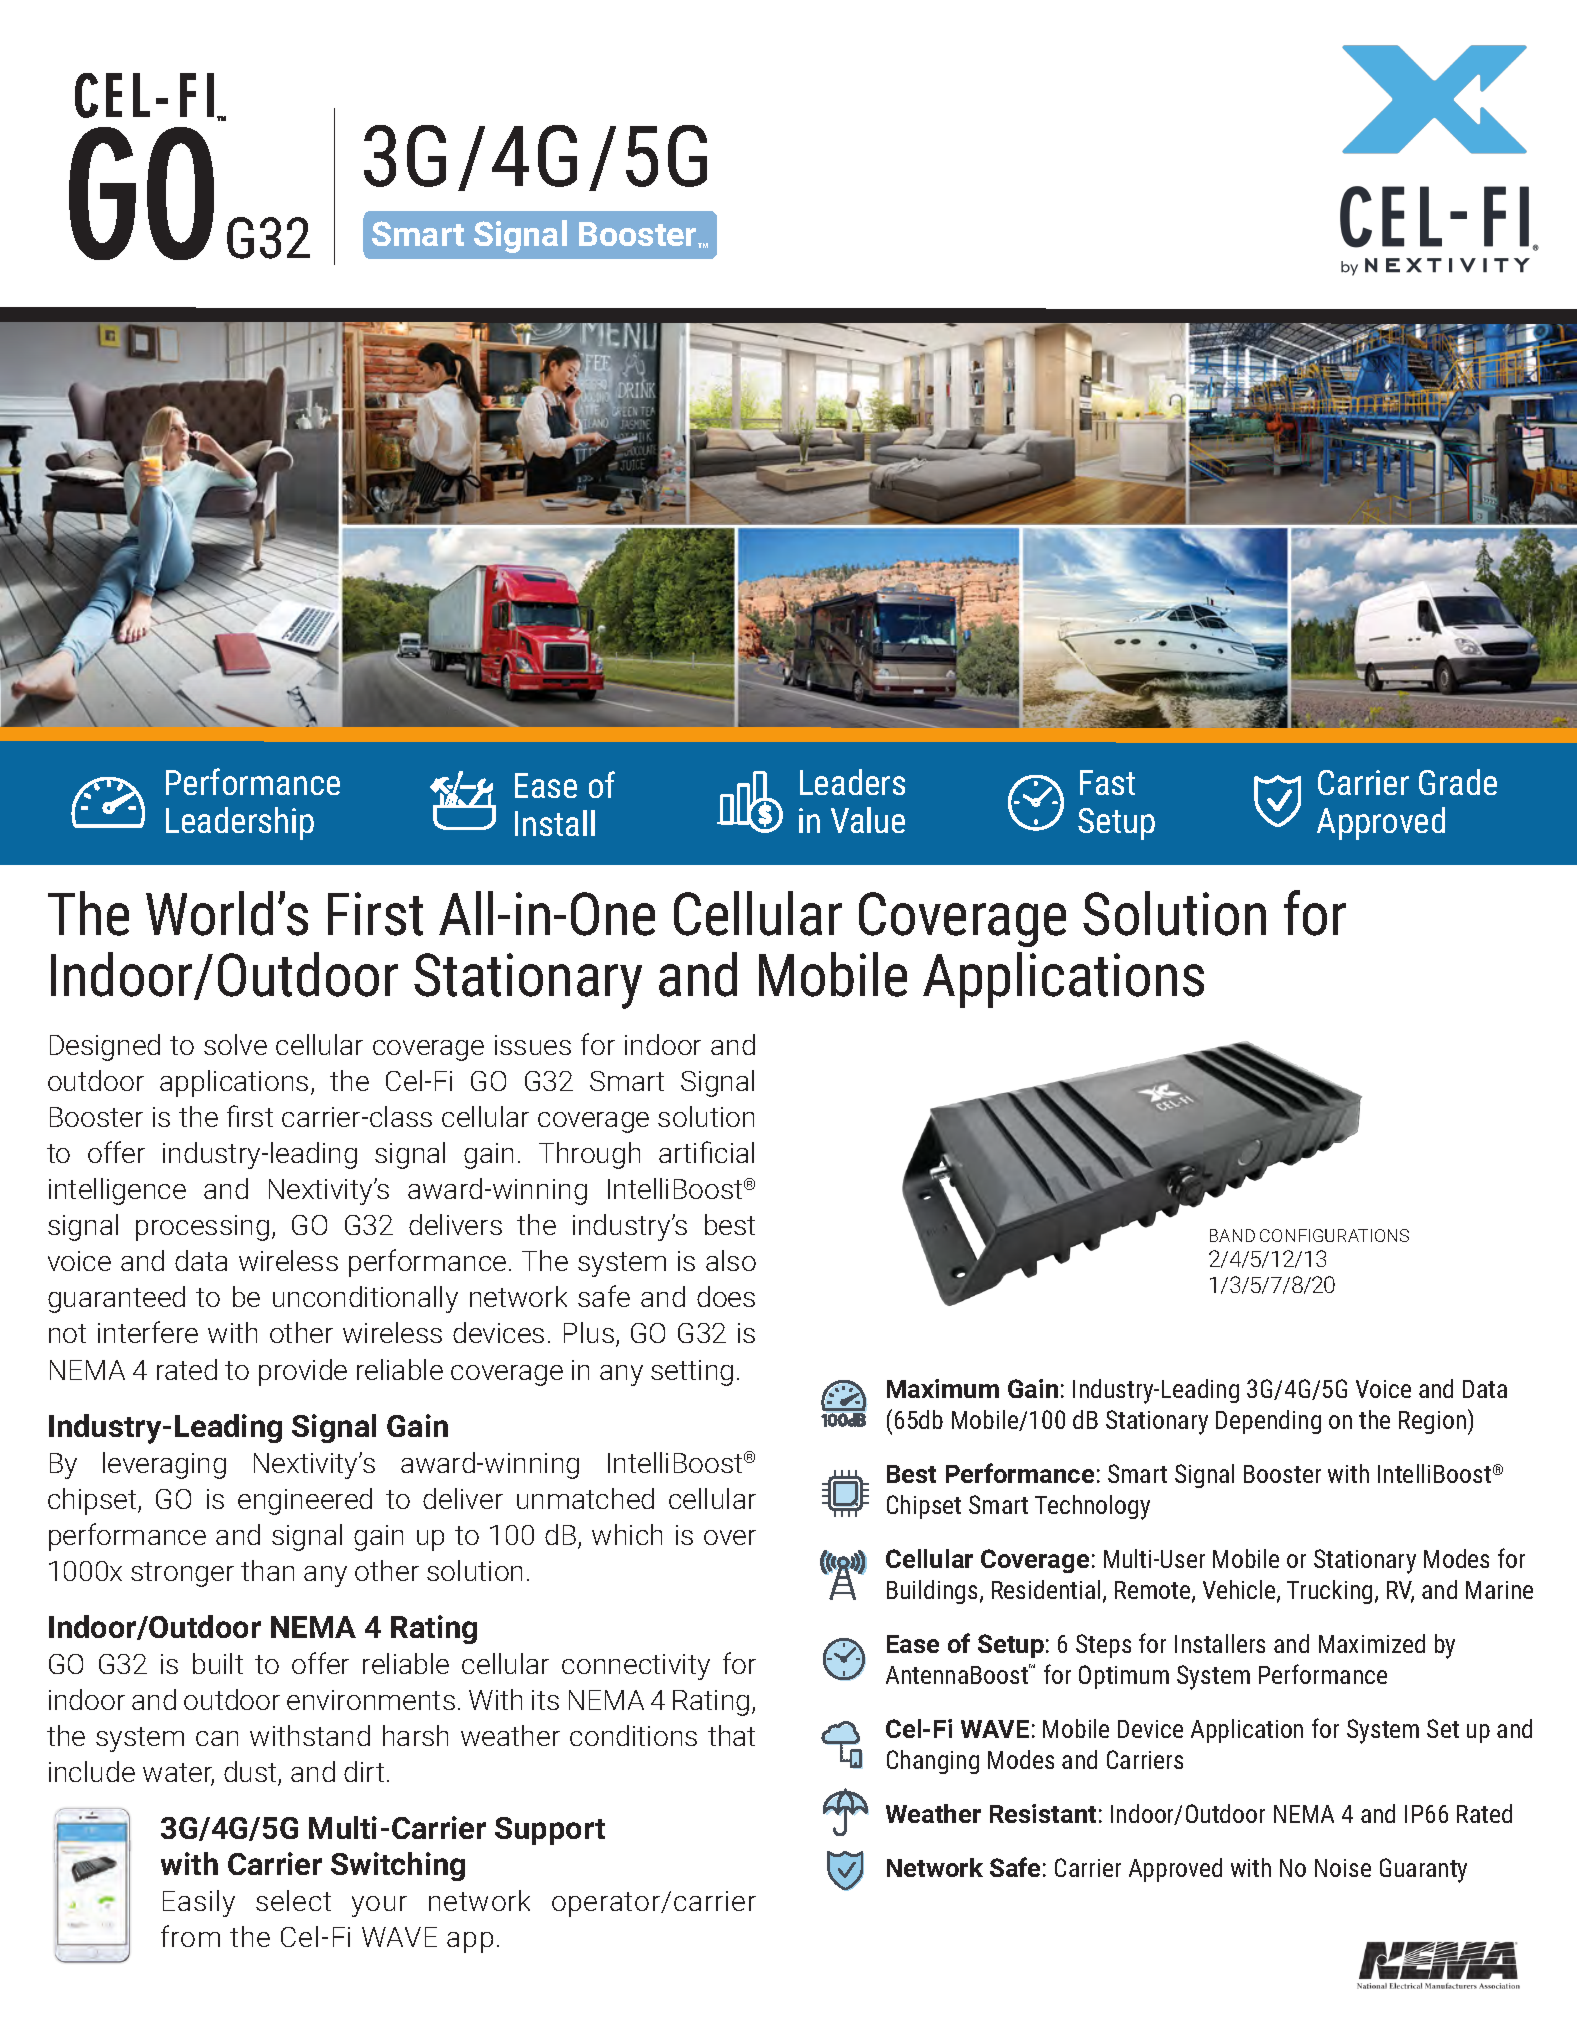 This page has height=2040, width=1577. What do you see at coordinates (692, 1373) in the page?
I see `setting` at bounding box center [692, 1373].
